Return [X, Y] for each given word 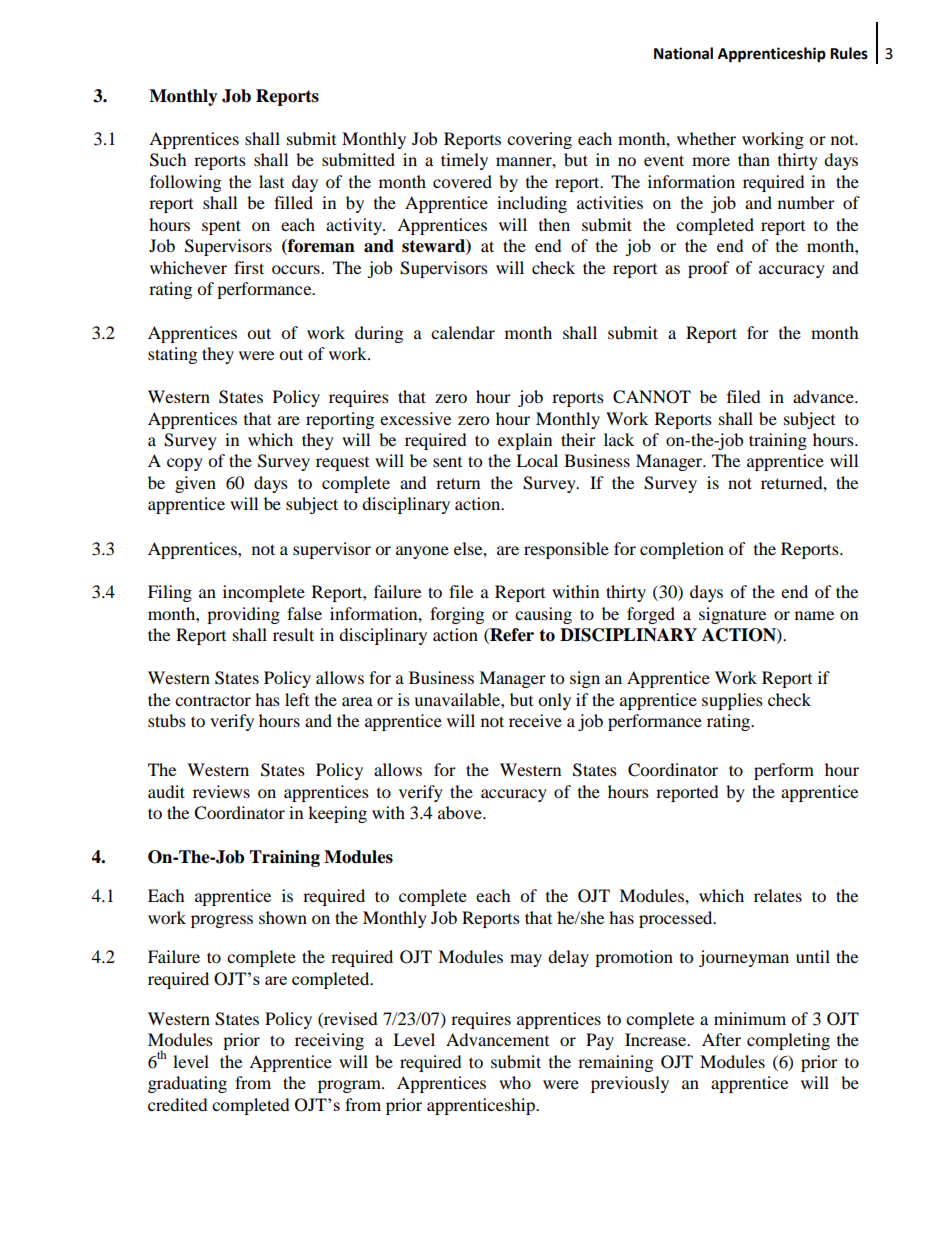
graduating [187, 1084]
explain [525, 441]
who [515, 1082]
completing [788, 1041]
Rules [849, 53]
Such [168, 160]
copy [185, 464]
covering [539, 140]
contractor [213, 700]
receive [535, 720]
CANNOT [652, 397]
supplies [732, 701]
